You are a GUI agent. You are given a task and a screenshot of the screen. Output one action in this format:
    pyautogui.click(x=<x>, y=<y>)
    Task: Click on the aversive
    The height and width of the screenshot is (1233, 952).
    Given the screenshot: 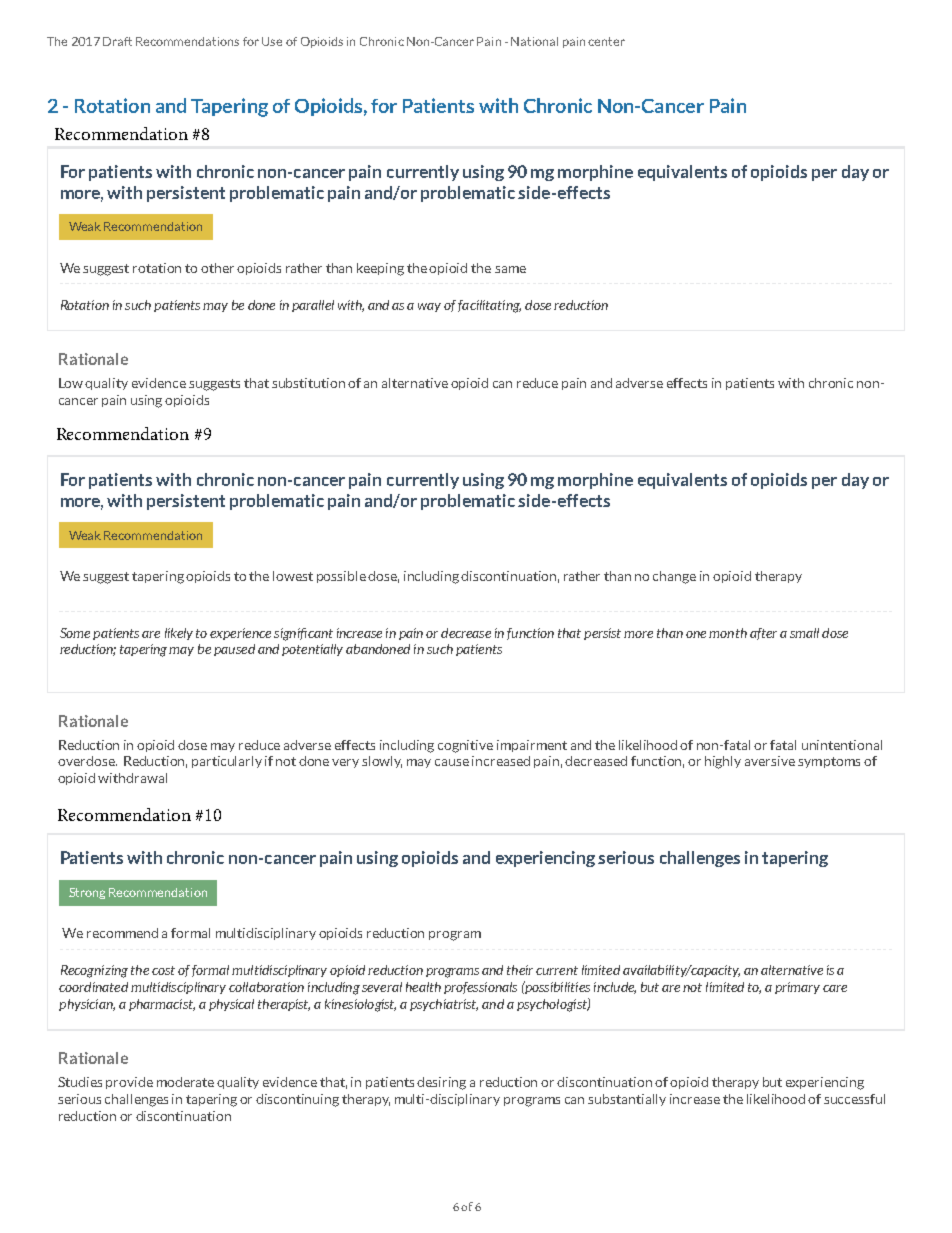 What is the action you would take?
    pyautogui.click(x=770, y=761)
